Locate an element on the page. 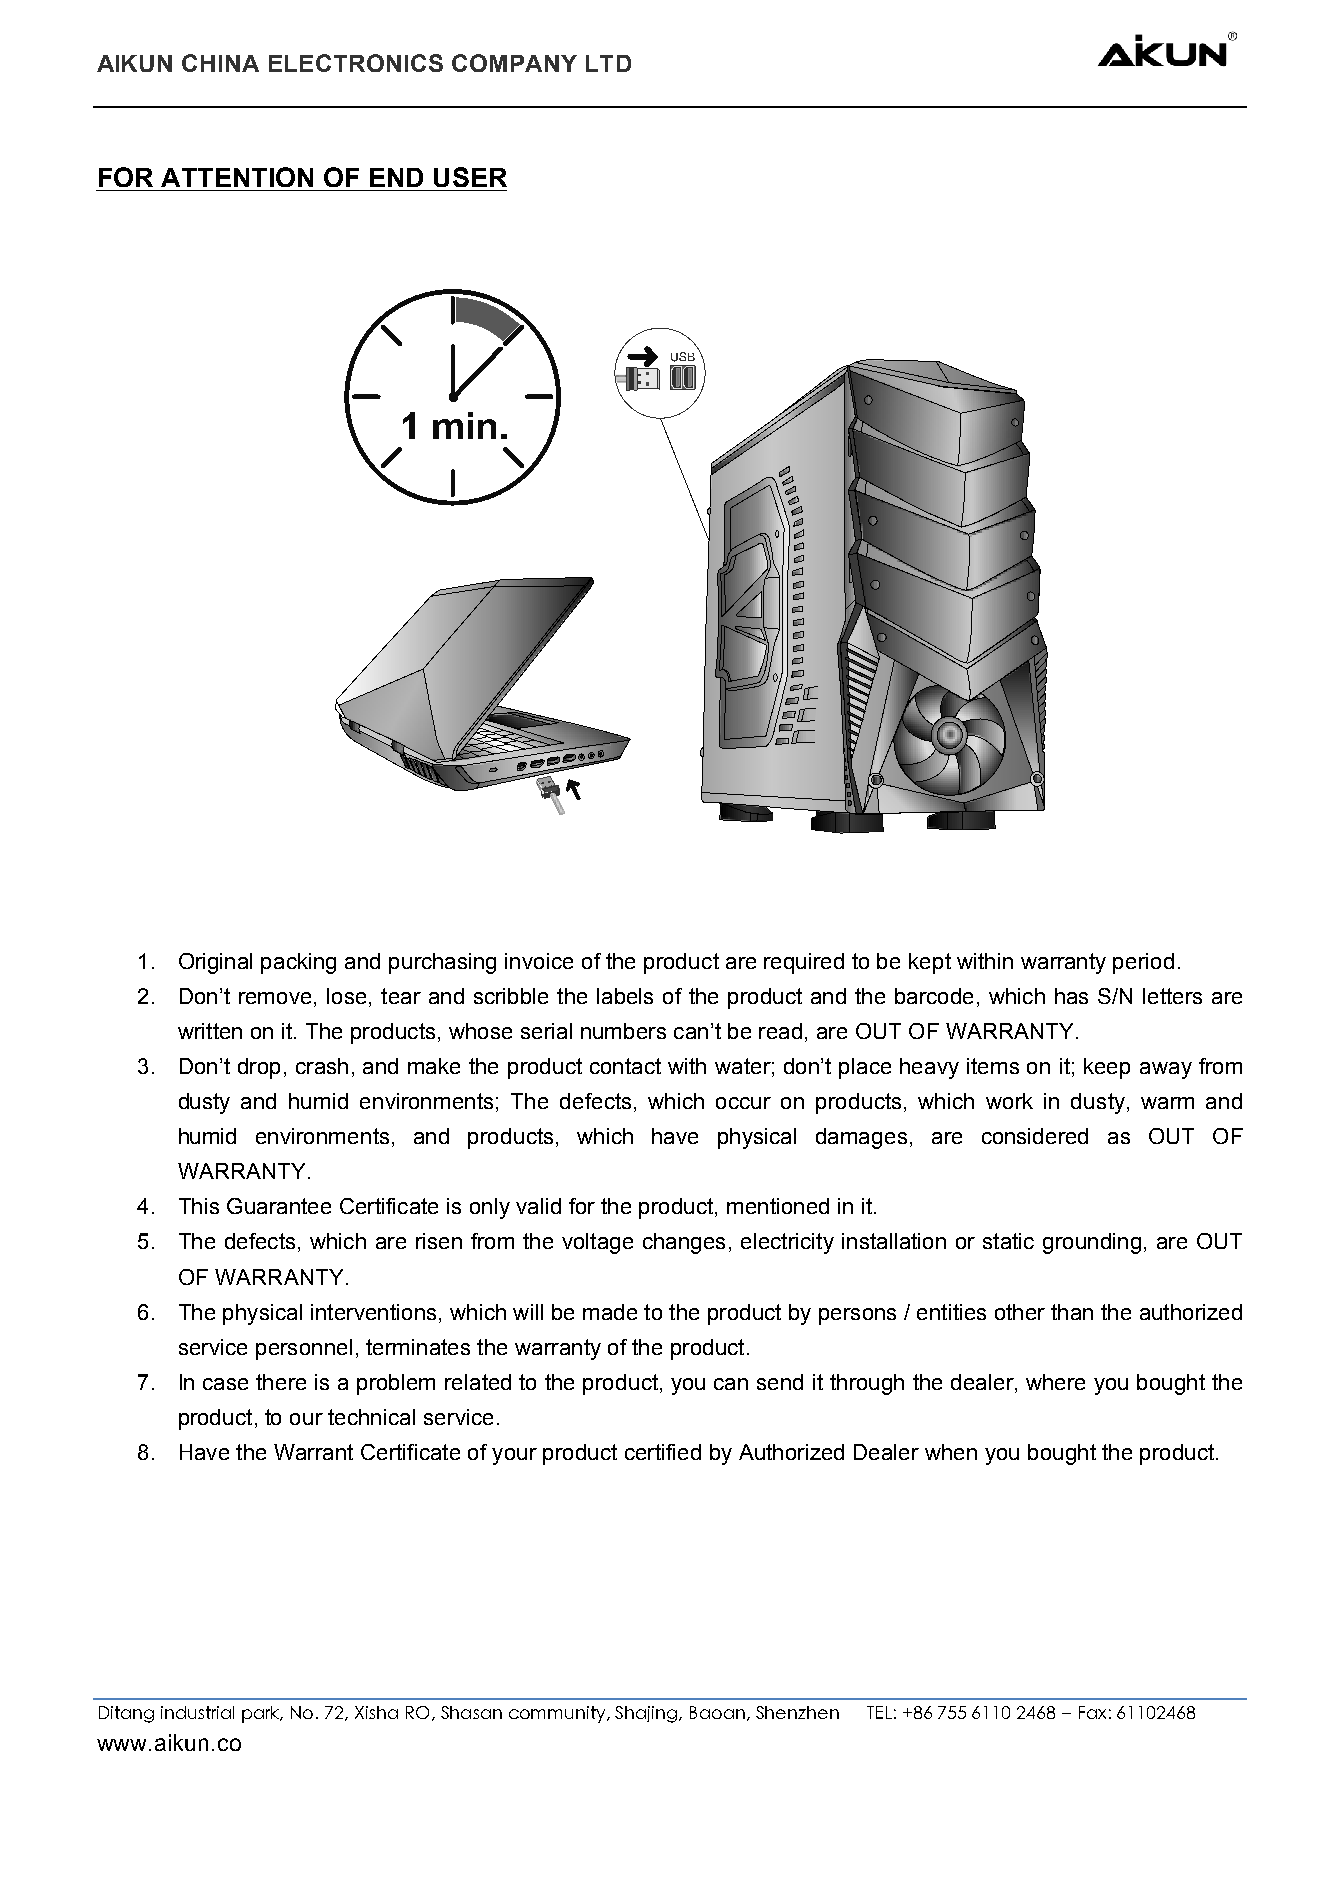 This page has height=1893, width=1338. technical is located at coordinates (371, 1417).
